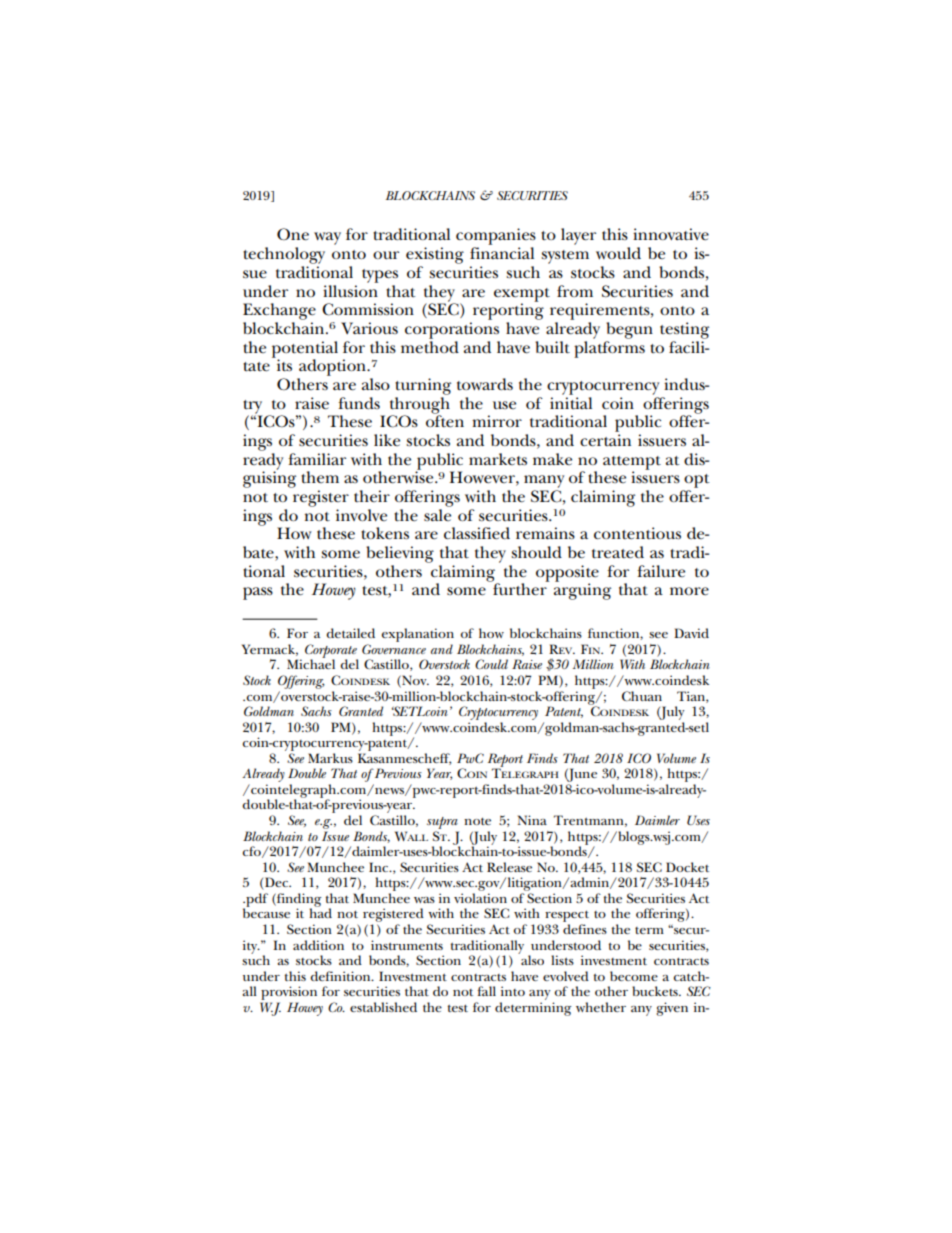 Image resolution: width=952 pixels, height=1233 pixels. I want to click on definition, so click(341, 976).
